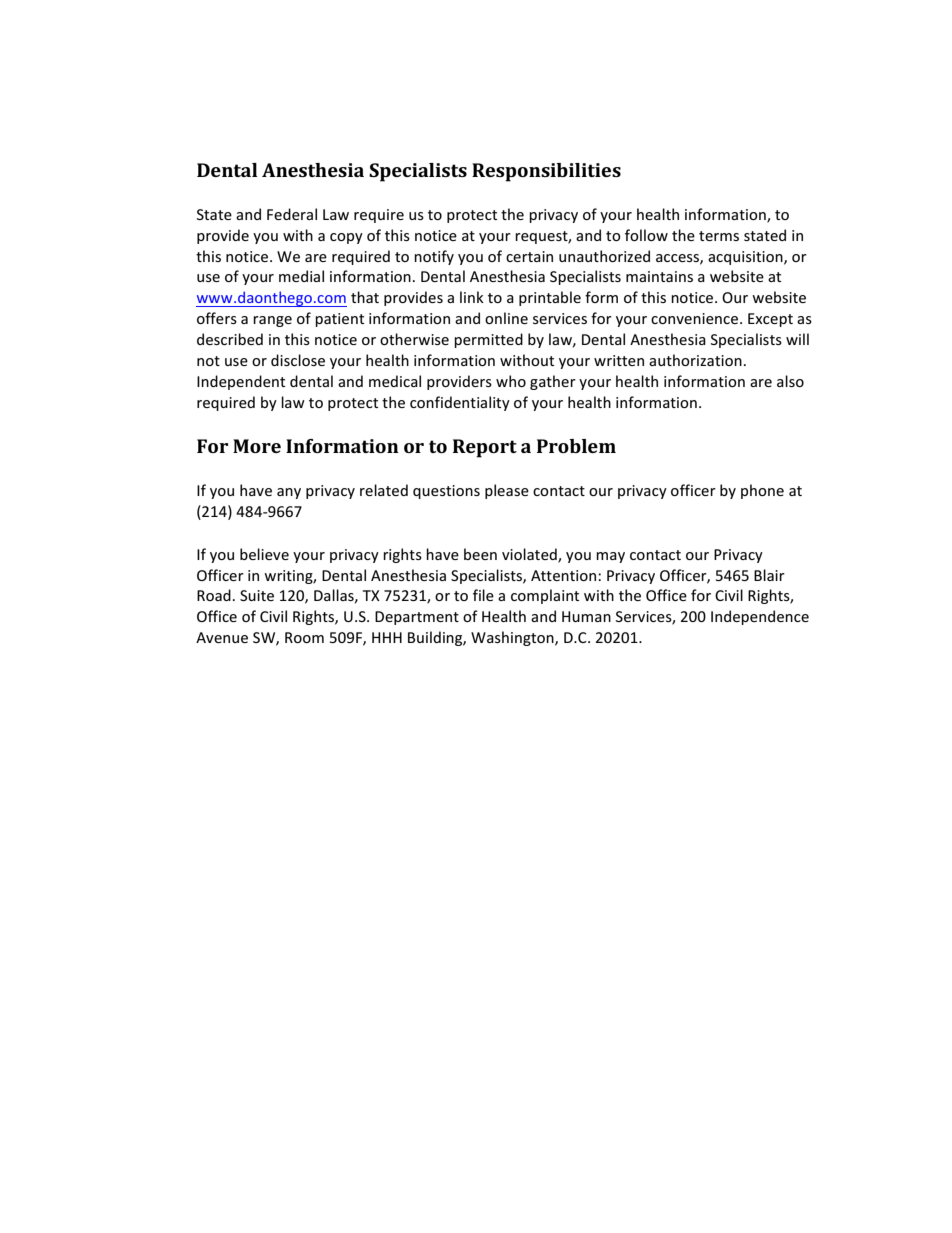 This image has height=1233, width=952. I want to click on any, so click(289, 493).
